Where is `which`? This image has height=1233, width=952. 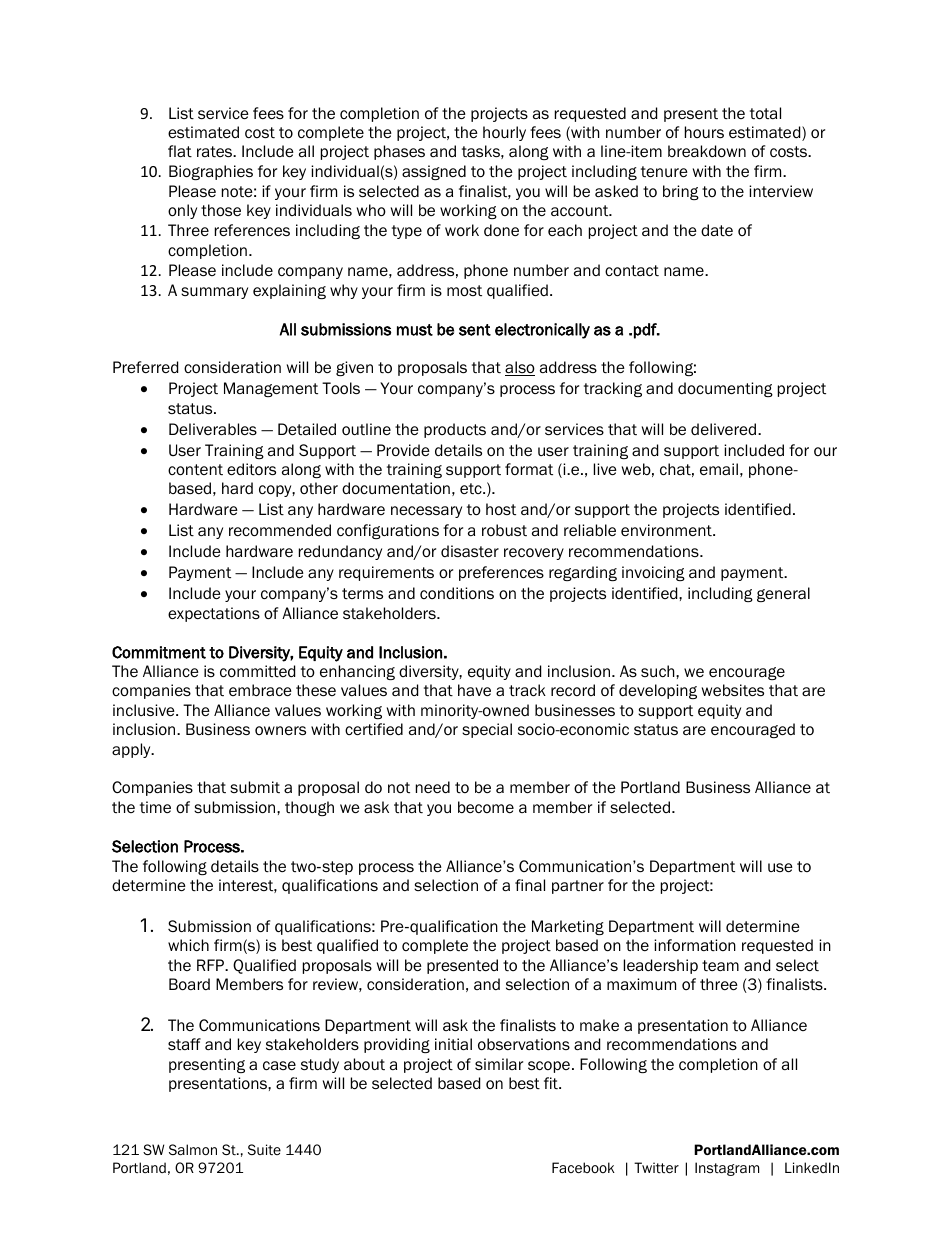 which is located at coordinates (188, 945).
